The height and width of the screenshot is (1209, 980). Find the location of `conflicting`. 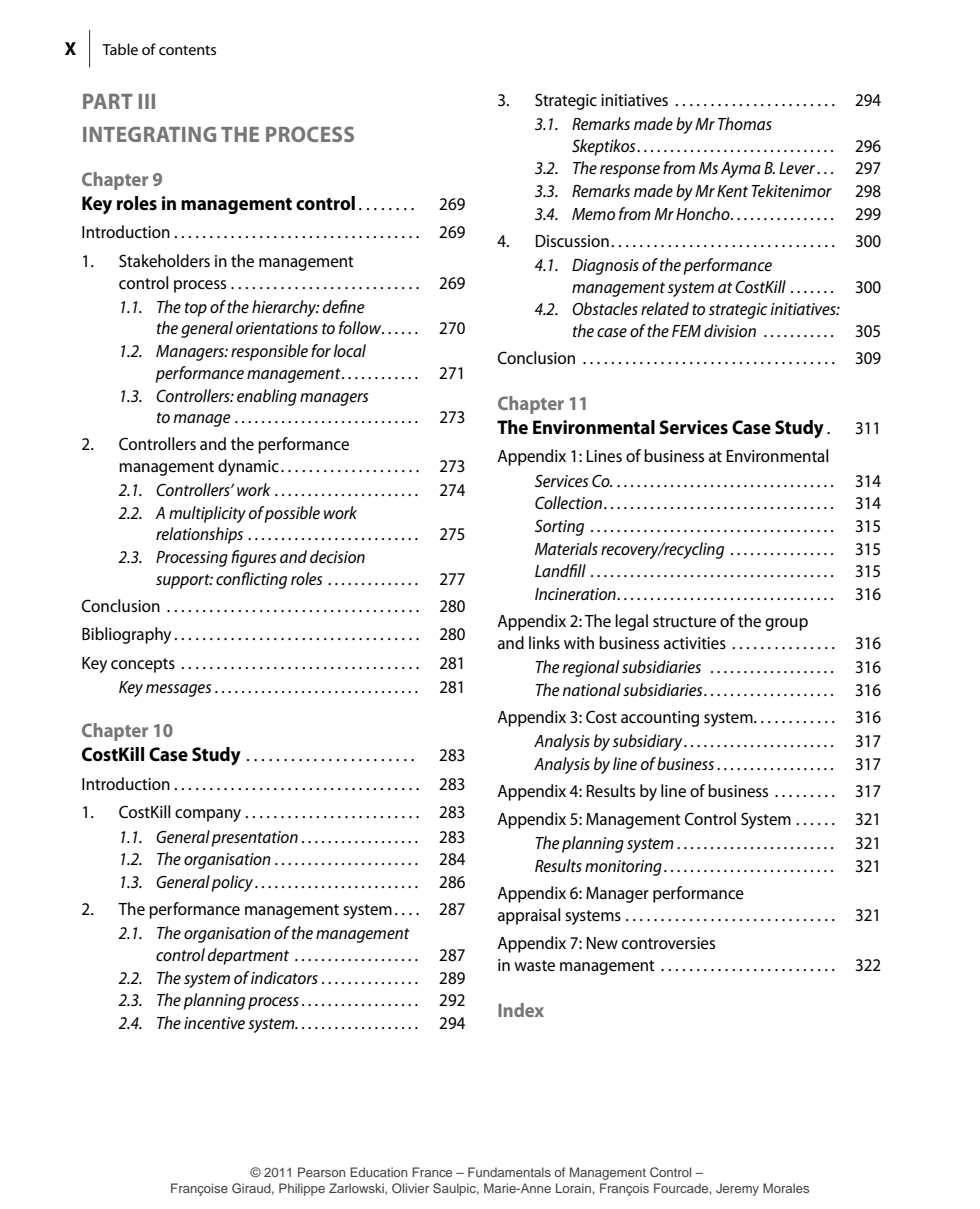

conflicting is located at coordinates (251, 580).
